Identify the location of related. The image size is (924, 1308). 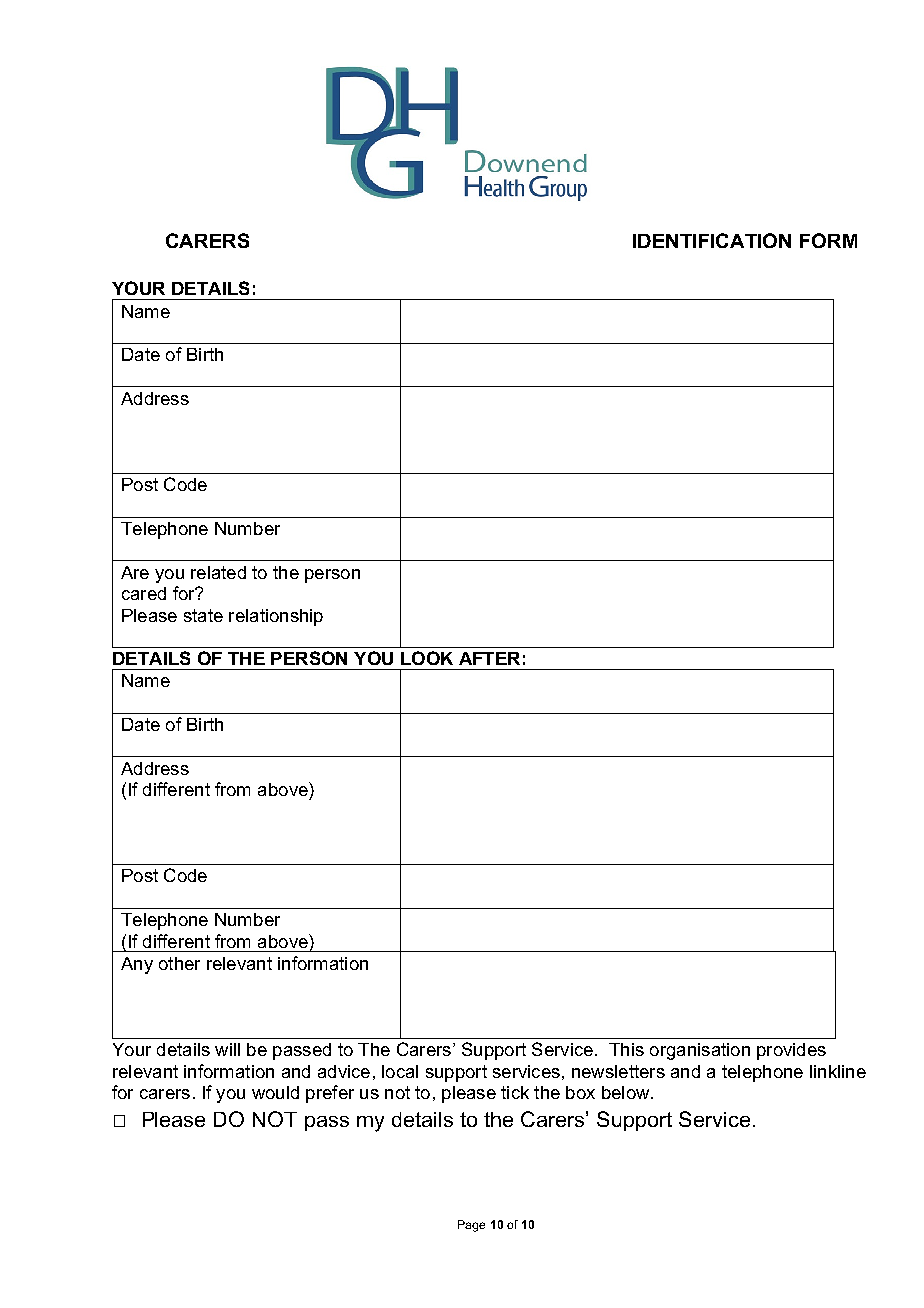
(218, 572).
